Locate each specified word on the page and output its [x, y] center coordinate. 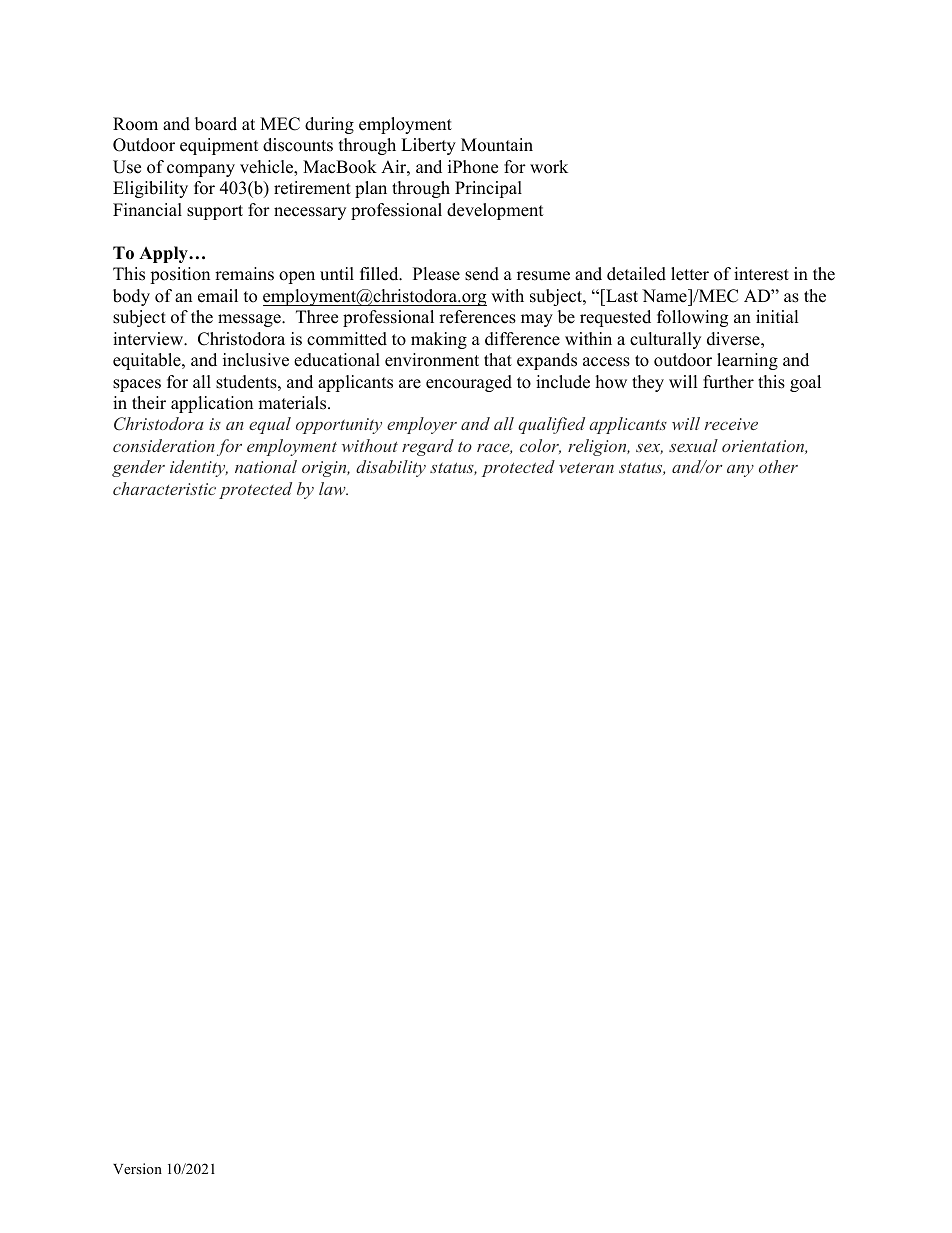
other [778, 466]
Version [137, 1168]
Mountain [497, 145]
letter [690, 274]
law [333, 488]
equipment [219, 146]
